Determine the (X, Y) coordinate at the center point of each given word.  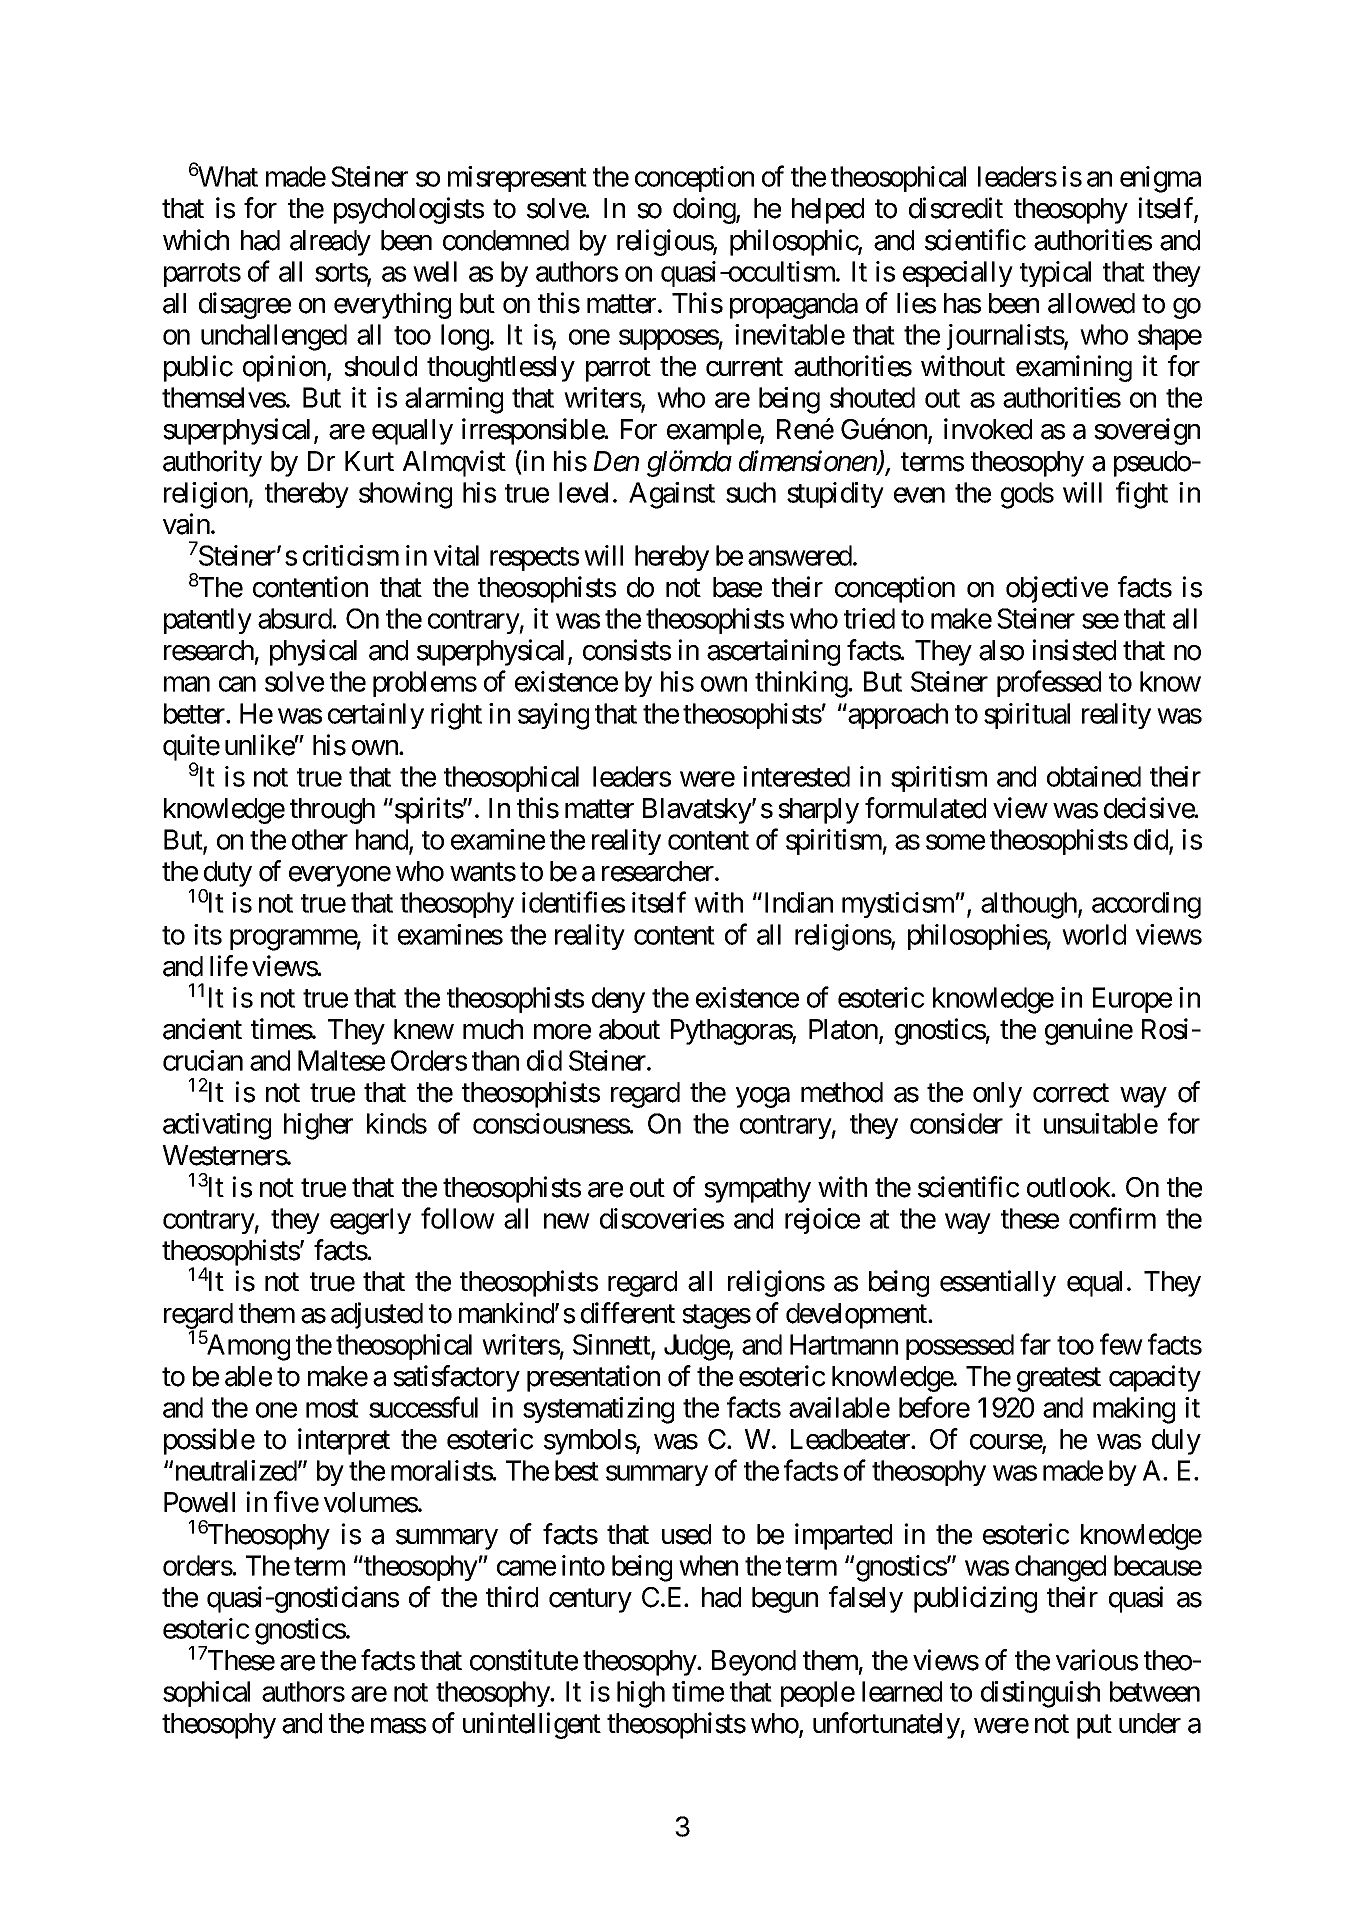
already (330, 243)
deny (618, 1000)
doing (705, 210)
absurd (295, 618)
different (628, 1313)
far (1035, 1344)
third (512, 1597)
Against (672, 495)
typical (1055, 274)
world (1094, 934)
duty (226, 875)
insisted (1074, 650)
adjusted (377, 1315)
